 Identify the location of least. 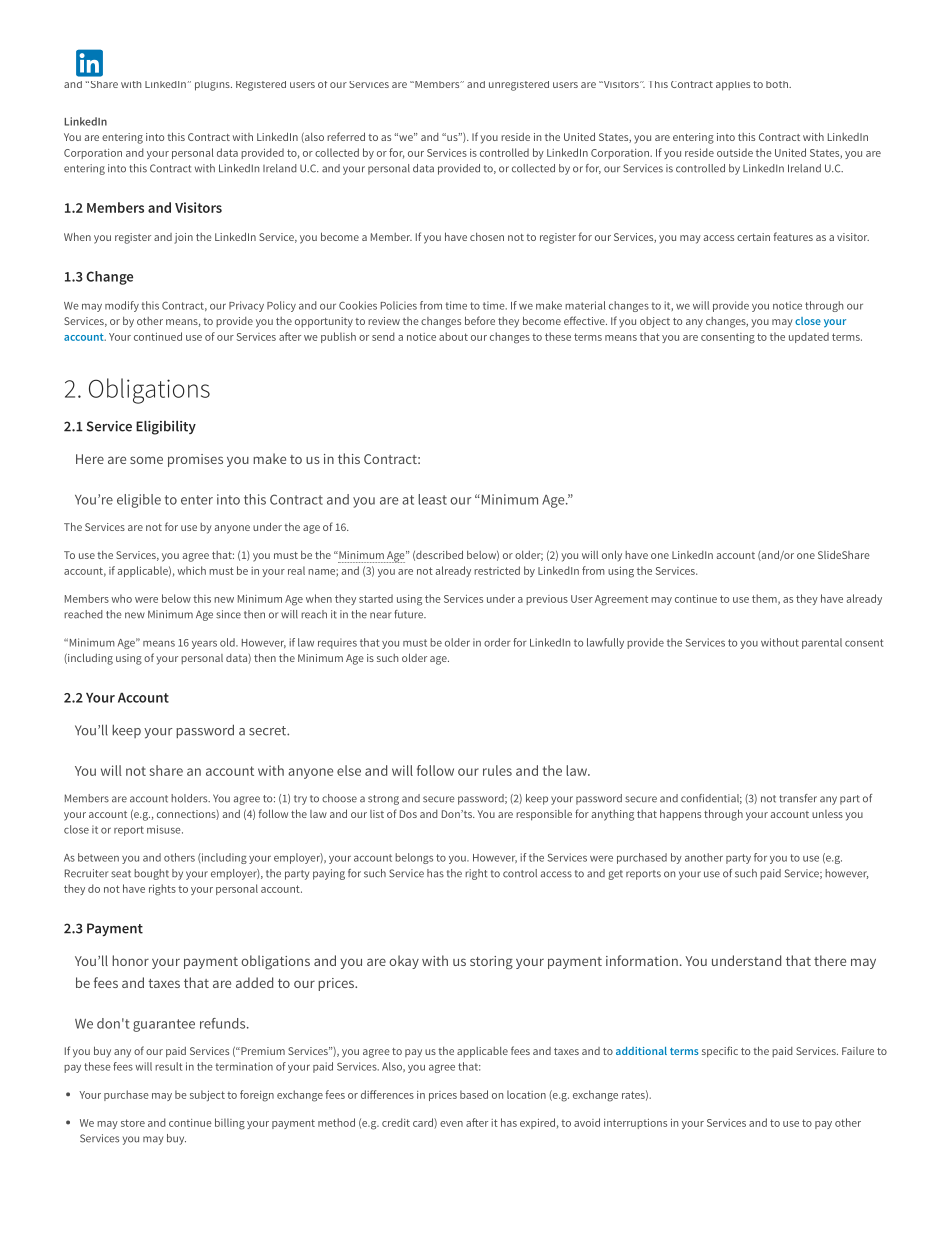
(432, 499).
